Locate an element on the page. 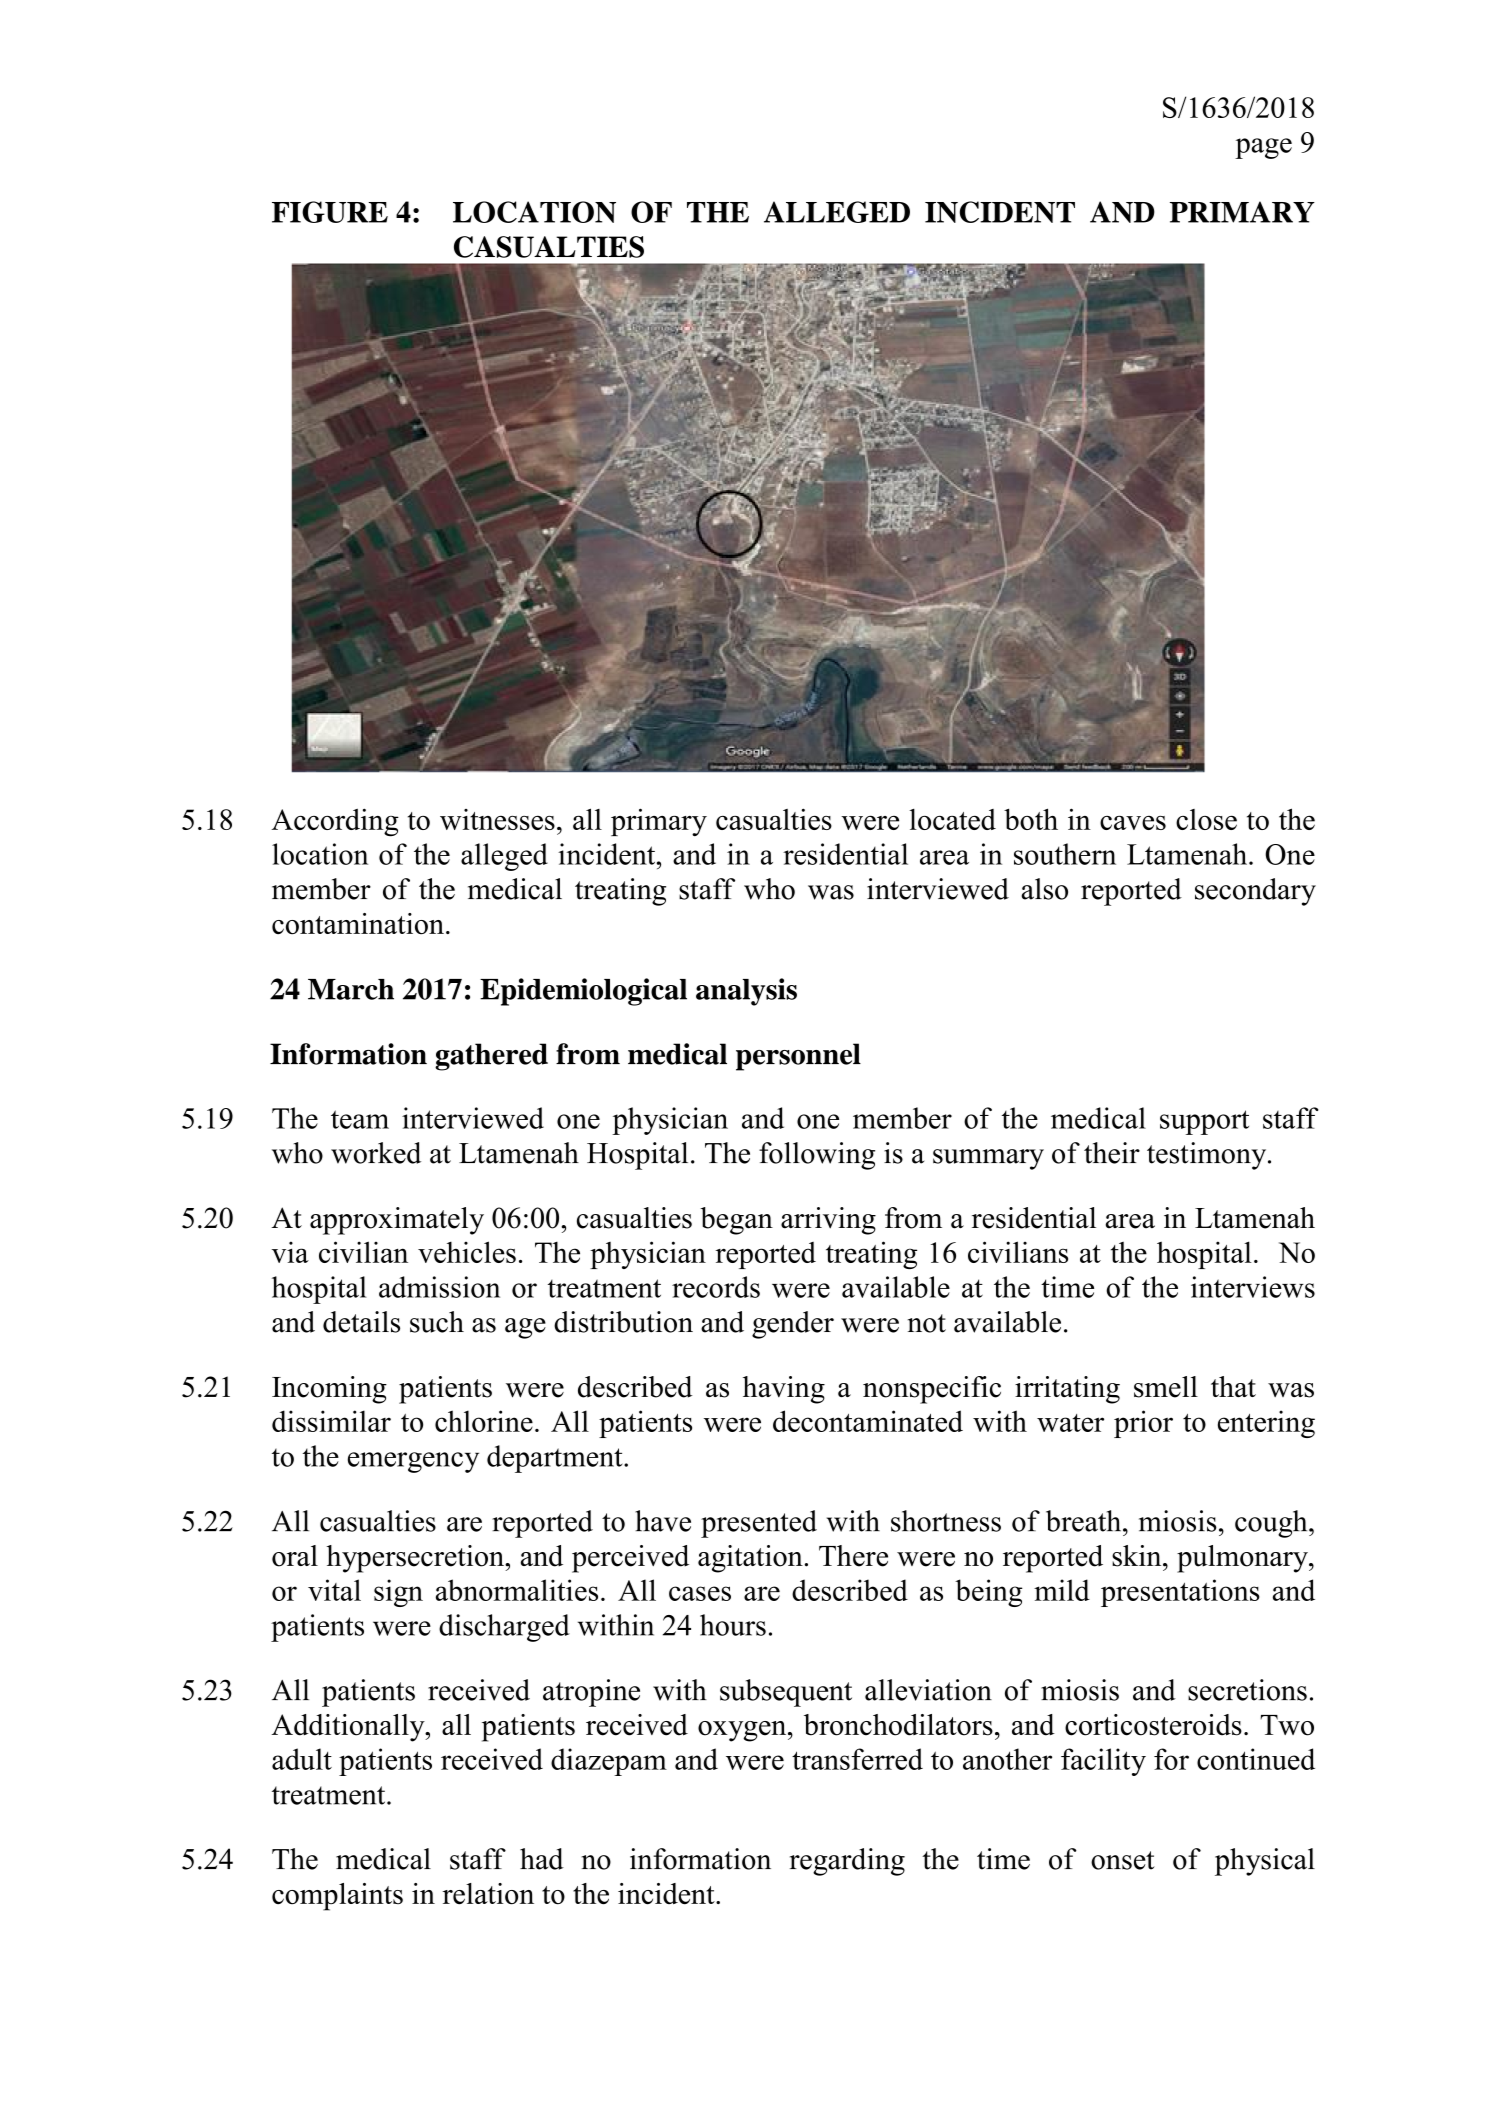 The height and width of the document is (2117, 1496). FIGURE is located at coordinates (330, 212).
